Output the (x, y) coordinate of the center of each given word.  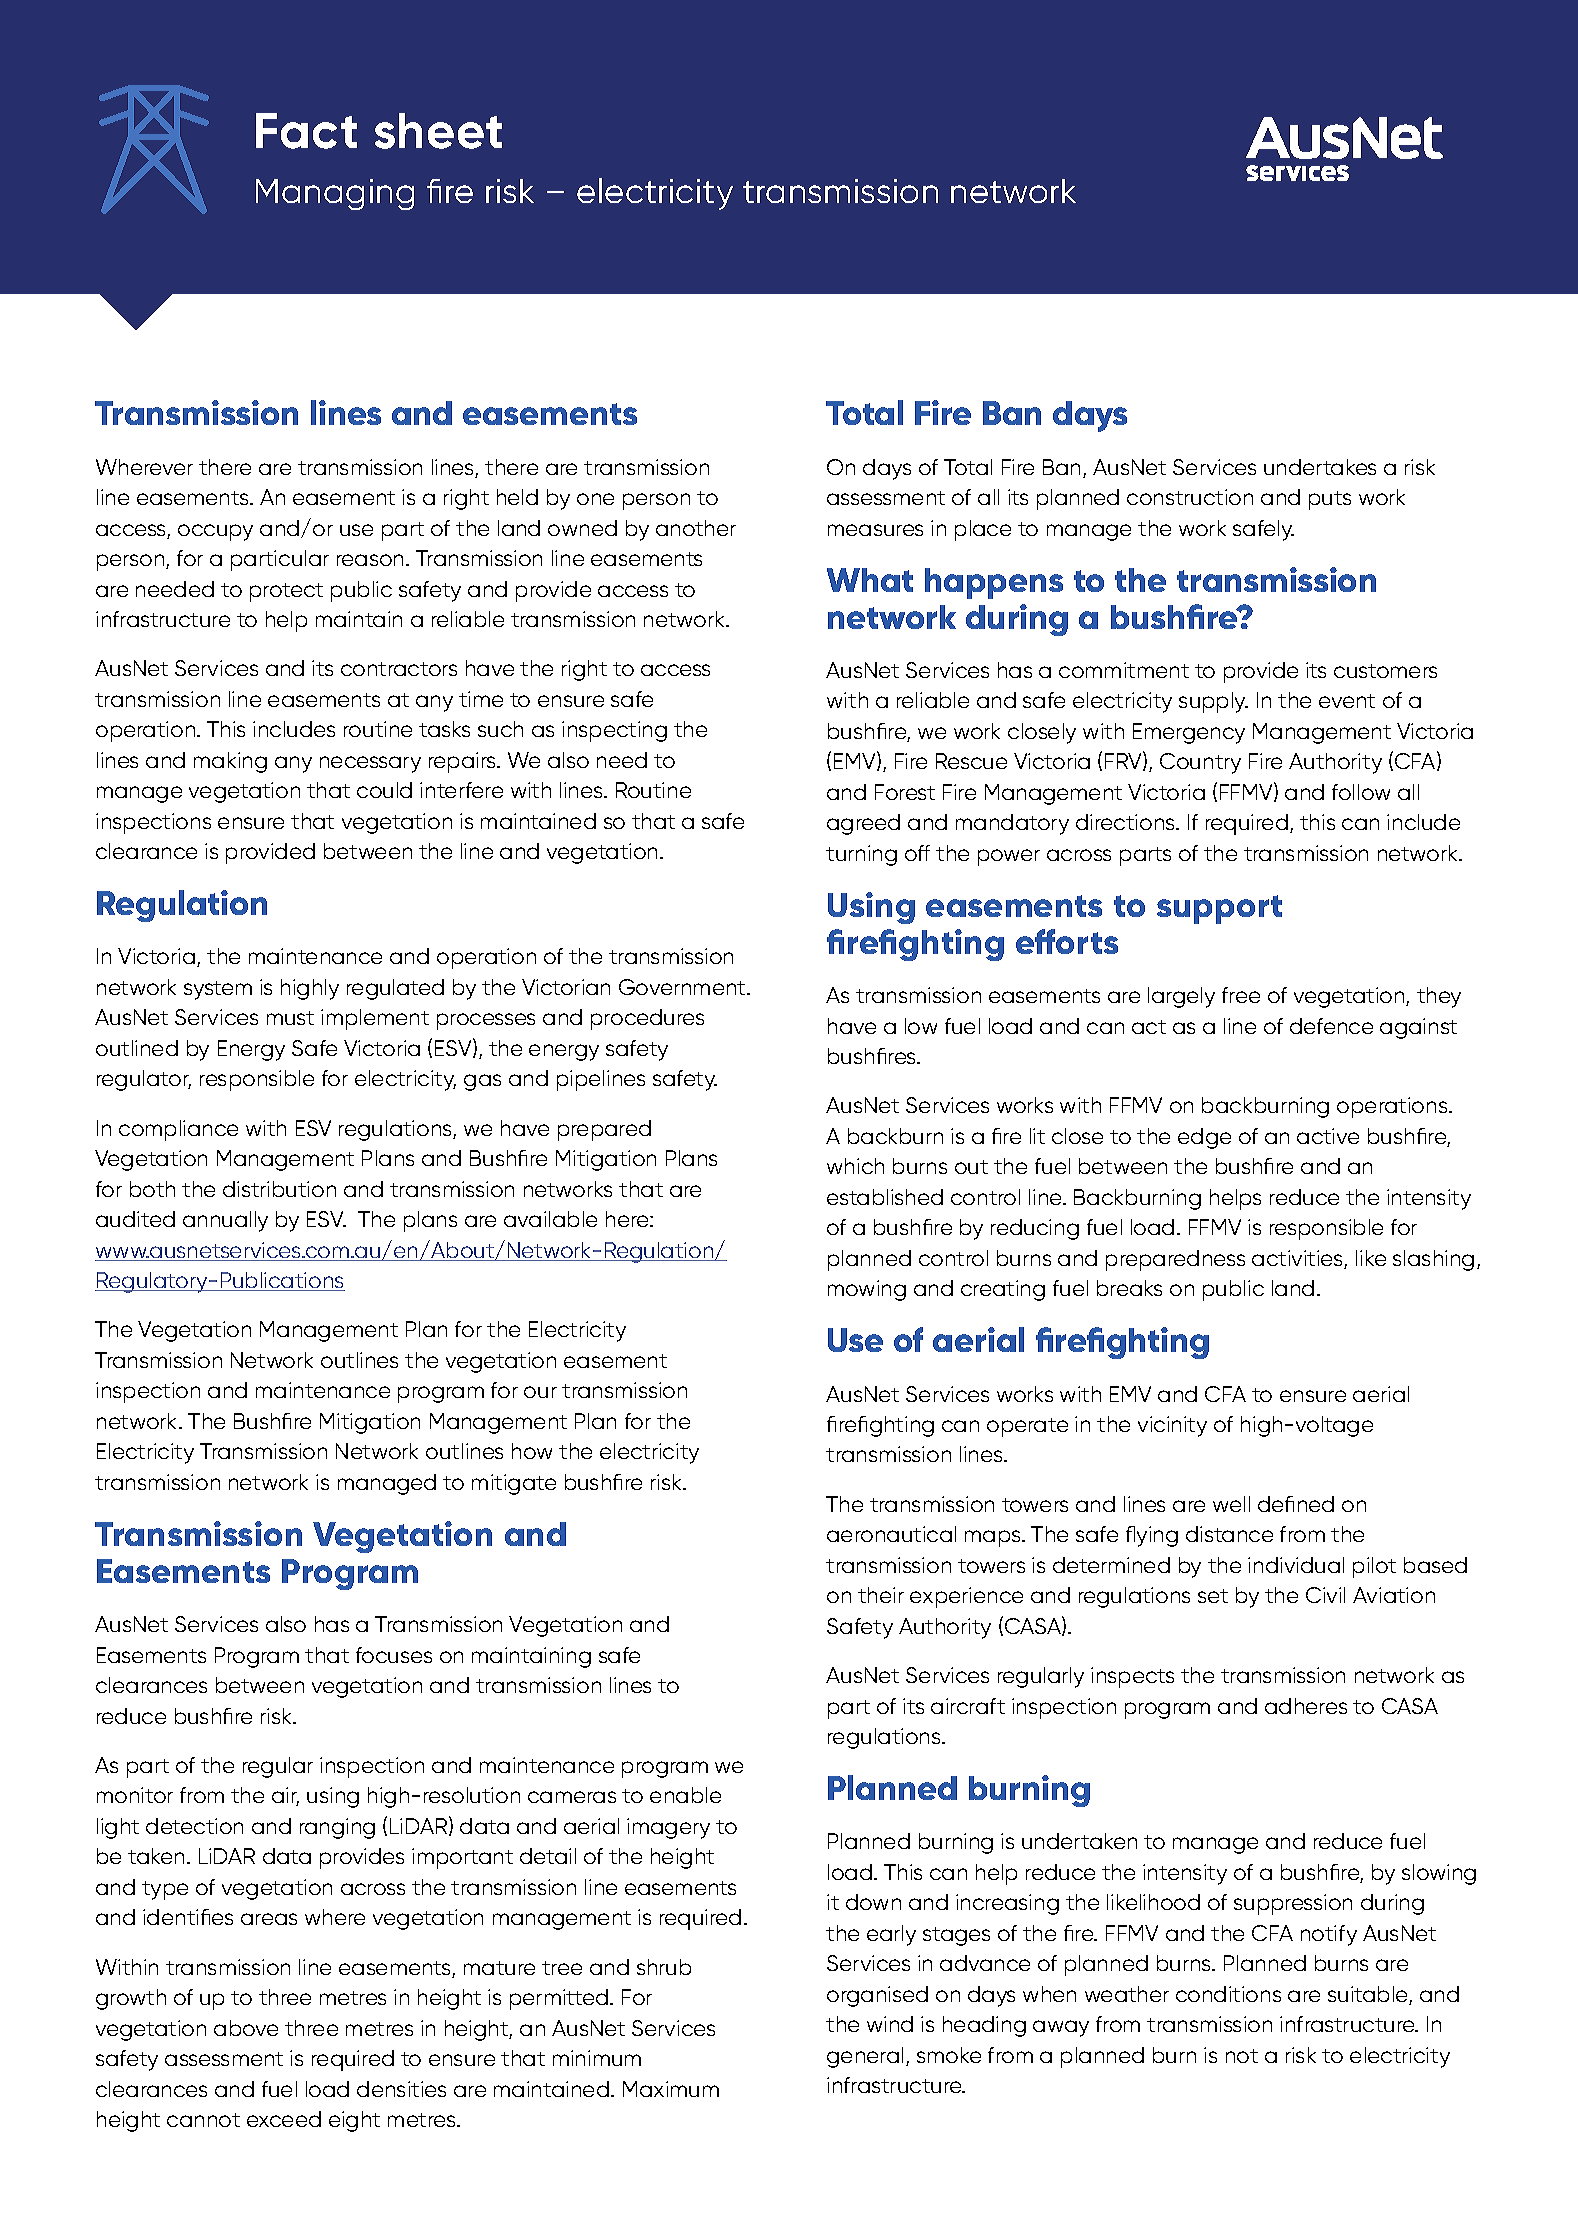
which (855, 1166)
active (1328, 1136)
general (865, 2057)
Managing (335, 194)
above (246, 2028)
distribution (279, 1189)
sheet (438, 131)
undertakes (1320, 467)
